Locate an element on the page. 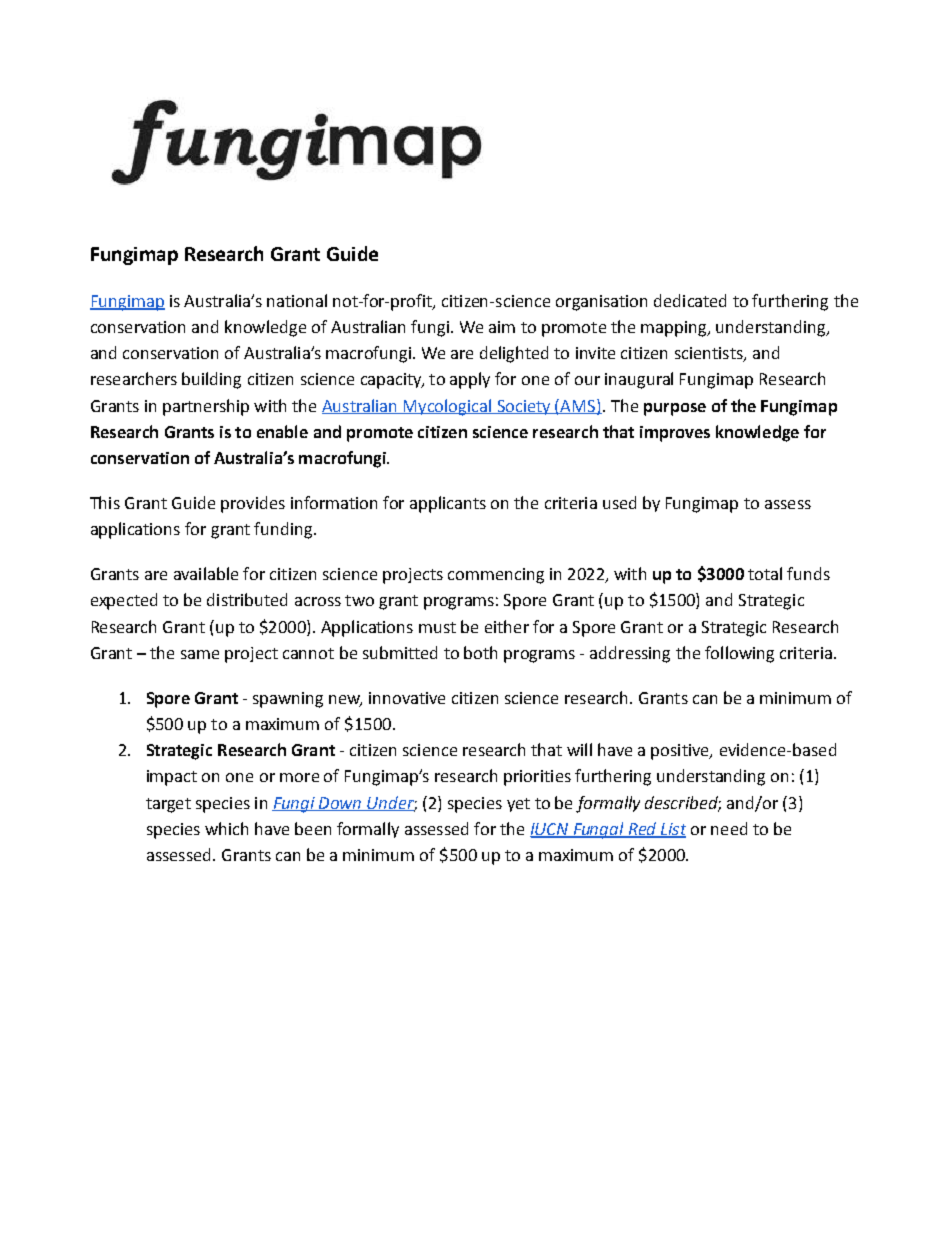 The height and width of the document is (1233, 952). aim is located at coordinates (502, 327).
